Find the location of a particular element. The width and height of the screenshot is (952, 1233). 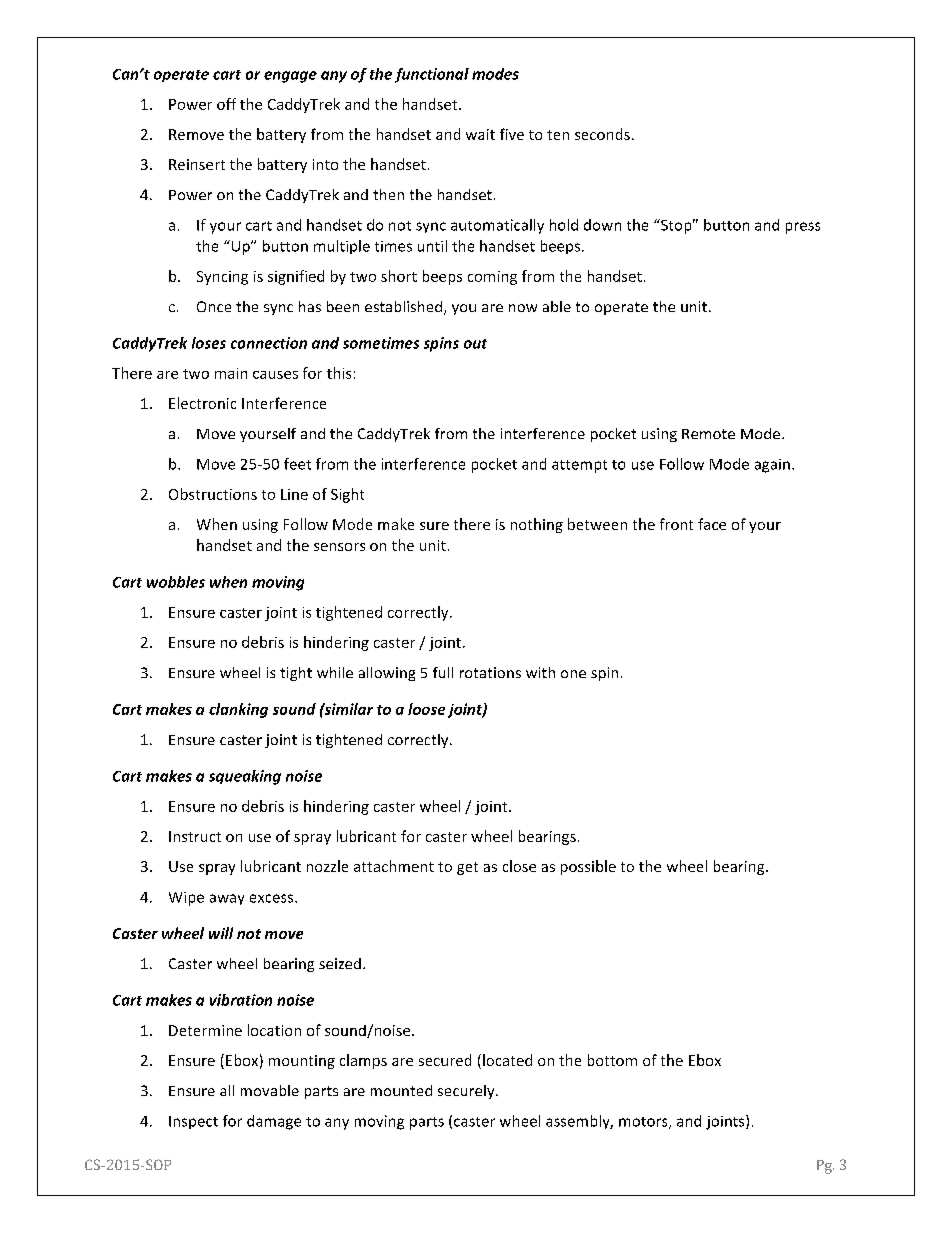

attempt is located at coordinates (579, 466).
